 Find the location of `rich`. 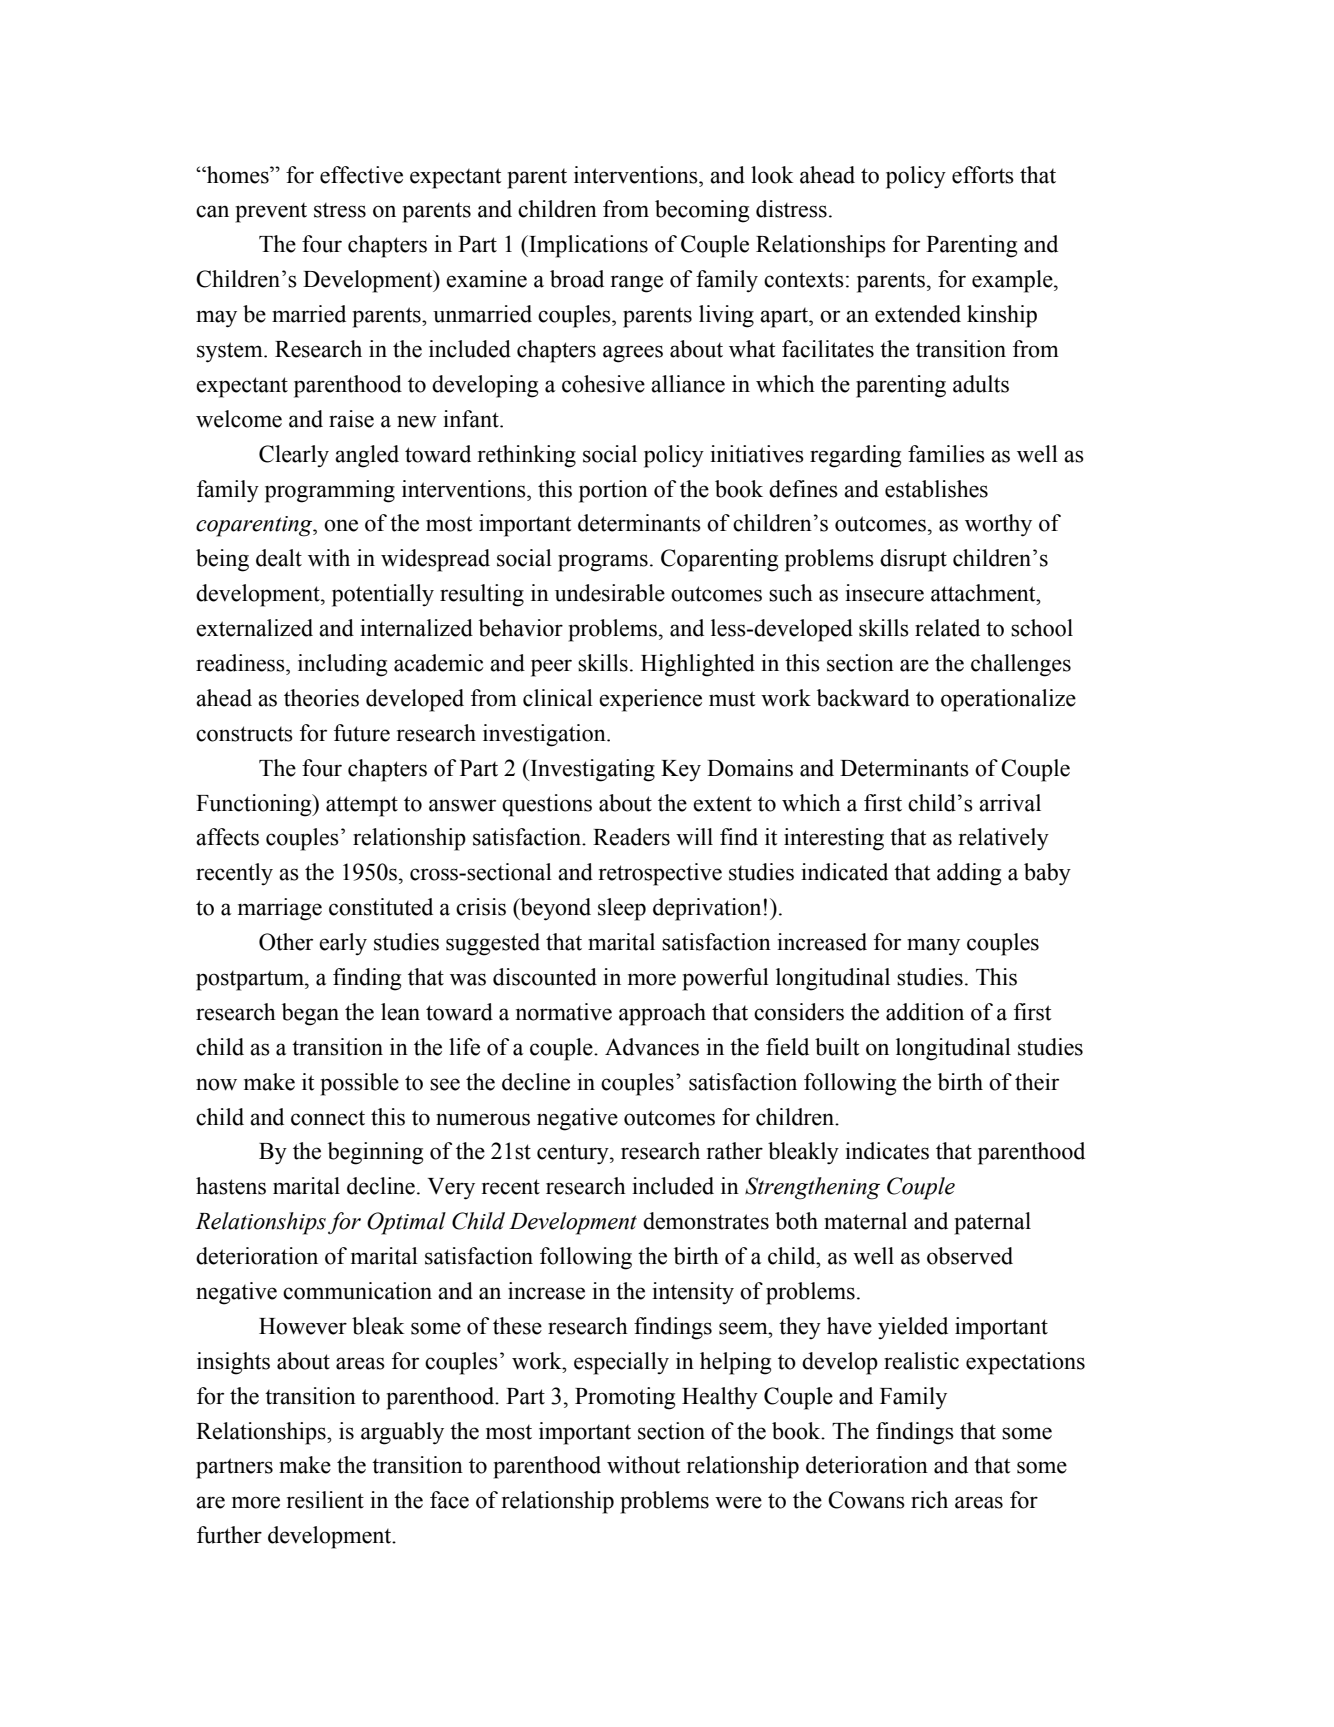

rich is located at coordinates (929, 1500).
